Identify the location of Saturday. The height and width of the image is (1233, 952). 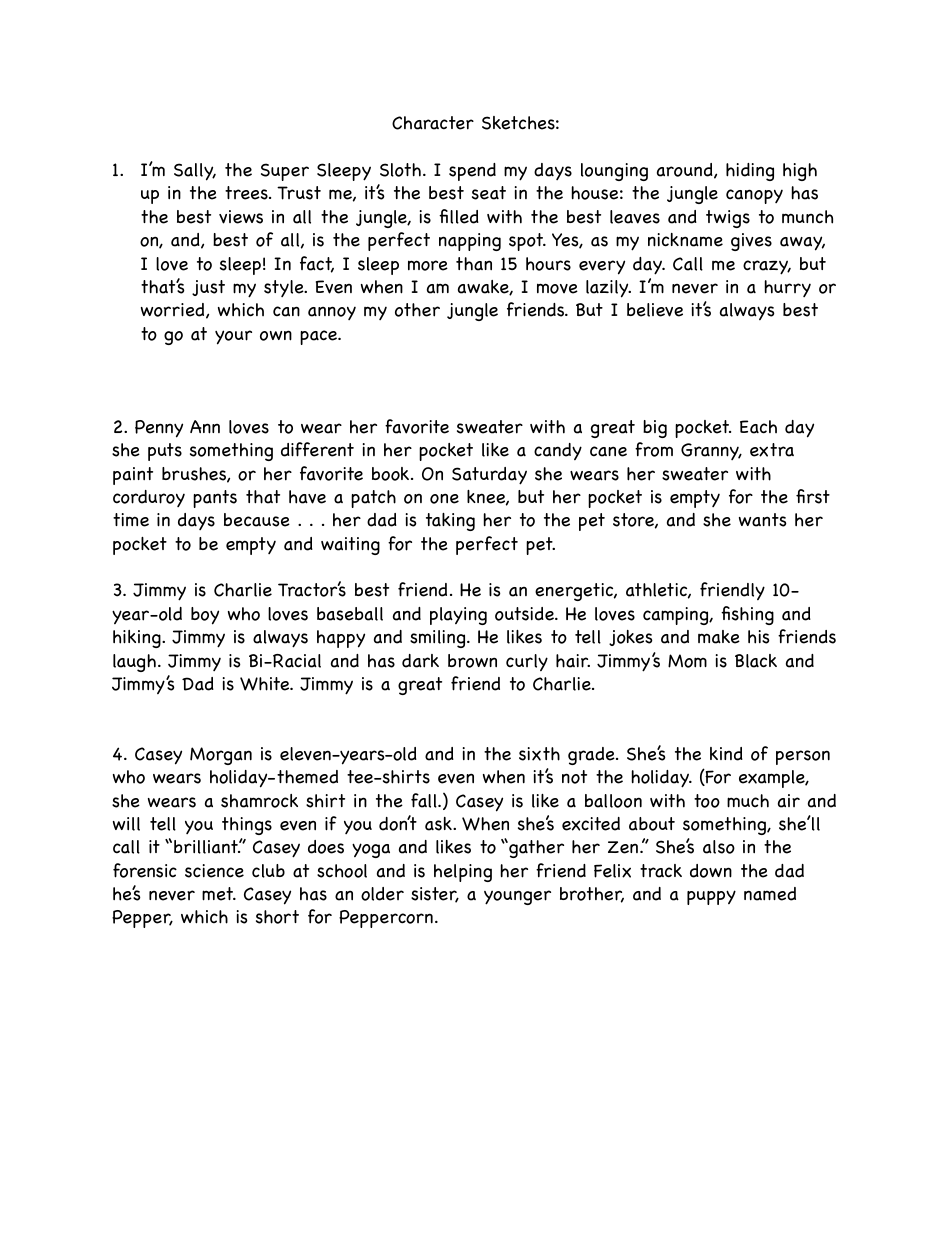
(489, 476).
